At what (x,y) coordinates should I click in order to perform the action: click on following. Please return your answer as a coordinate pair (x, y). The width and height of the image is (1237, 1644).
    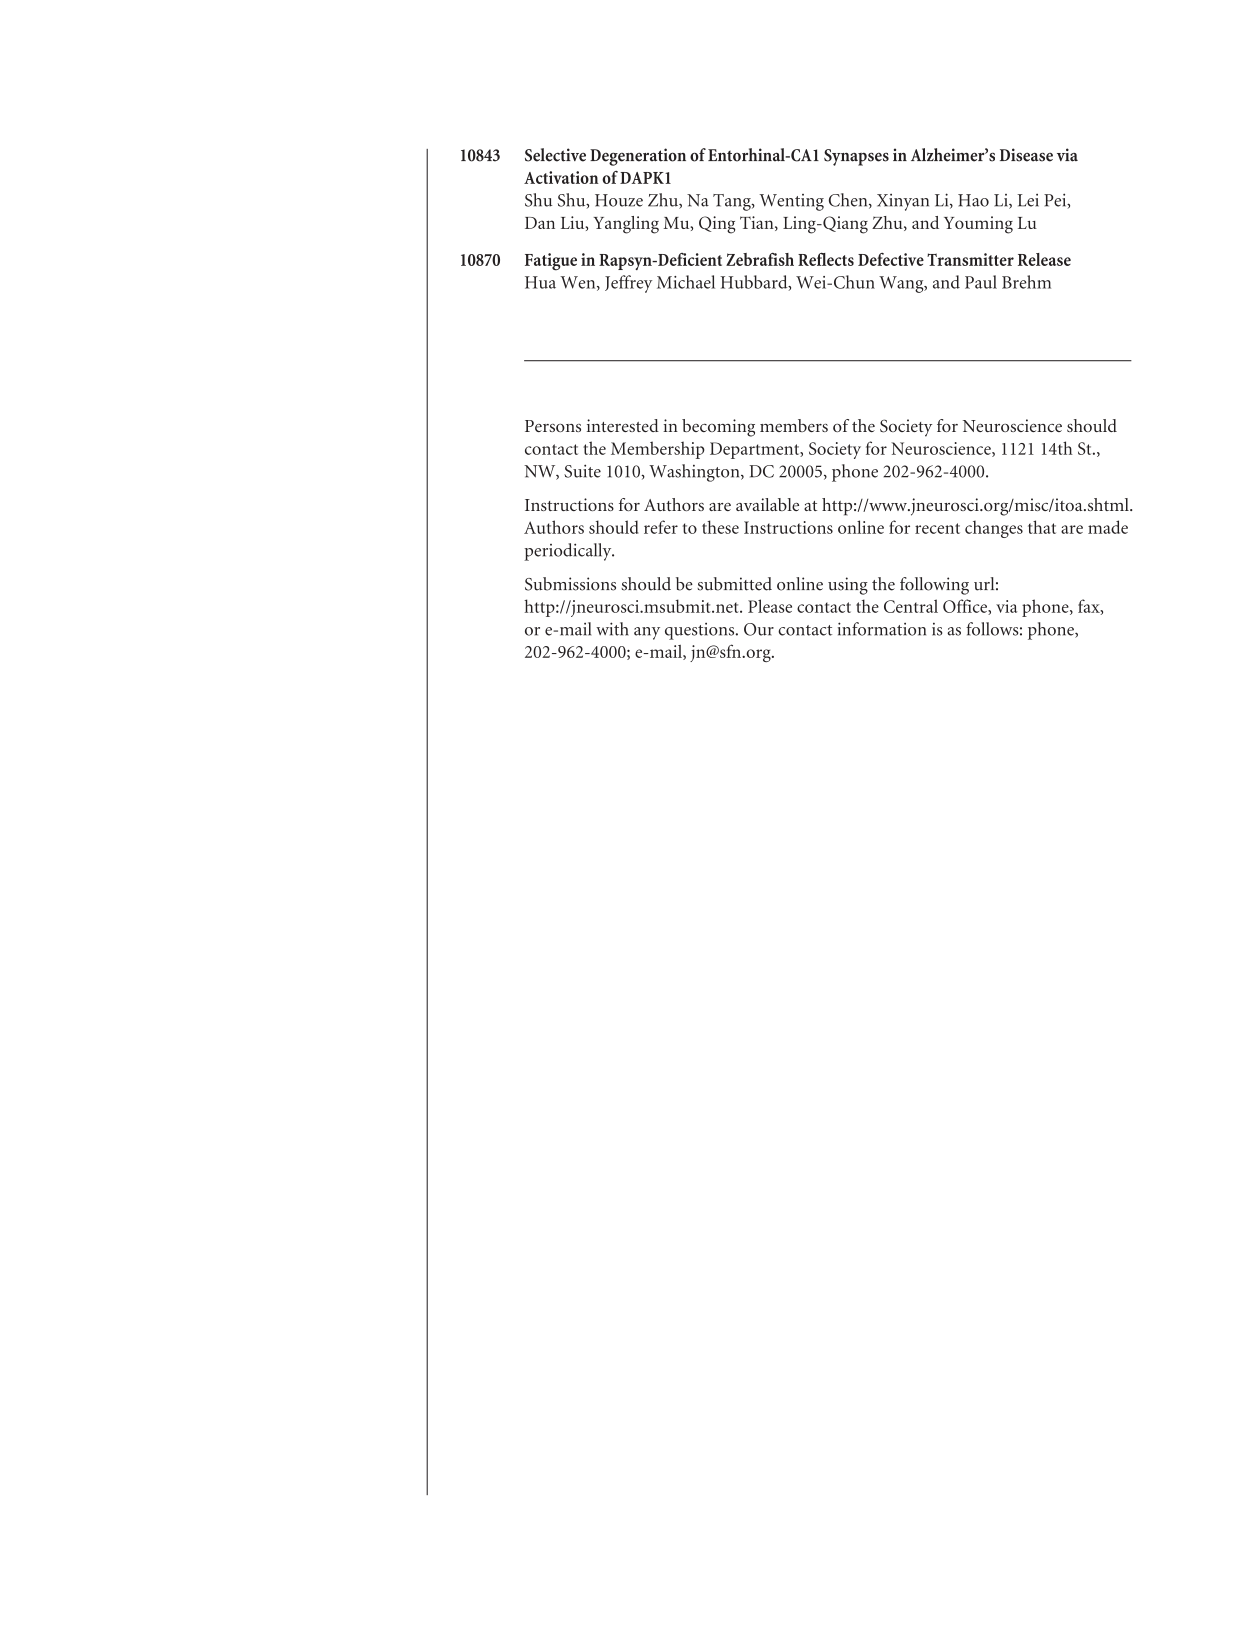
    Looking at the image, I should click on (934, 586).
